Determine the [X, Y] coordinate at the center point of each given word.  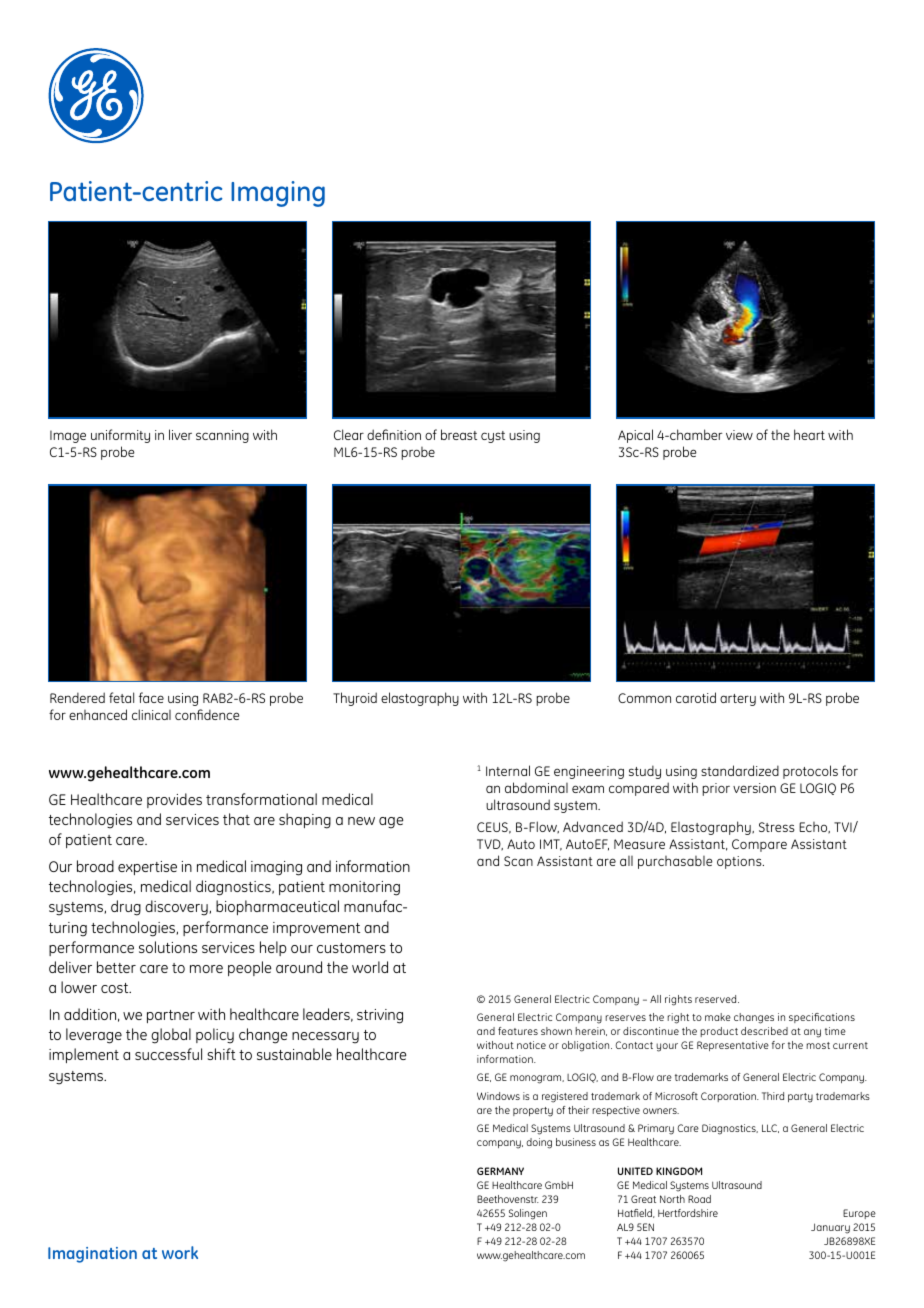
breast [459, 434]
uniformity [120, 436]
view [739, 435]
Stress [777, 827]
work [180, 1252]
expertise [147, 868]
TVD [490, 845]
